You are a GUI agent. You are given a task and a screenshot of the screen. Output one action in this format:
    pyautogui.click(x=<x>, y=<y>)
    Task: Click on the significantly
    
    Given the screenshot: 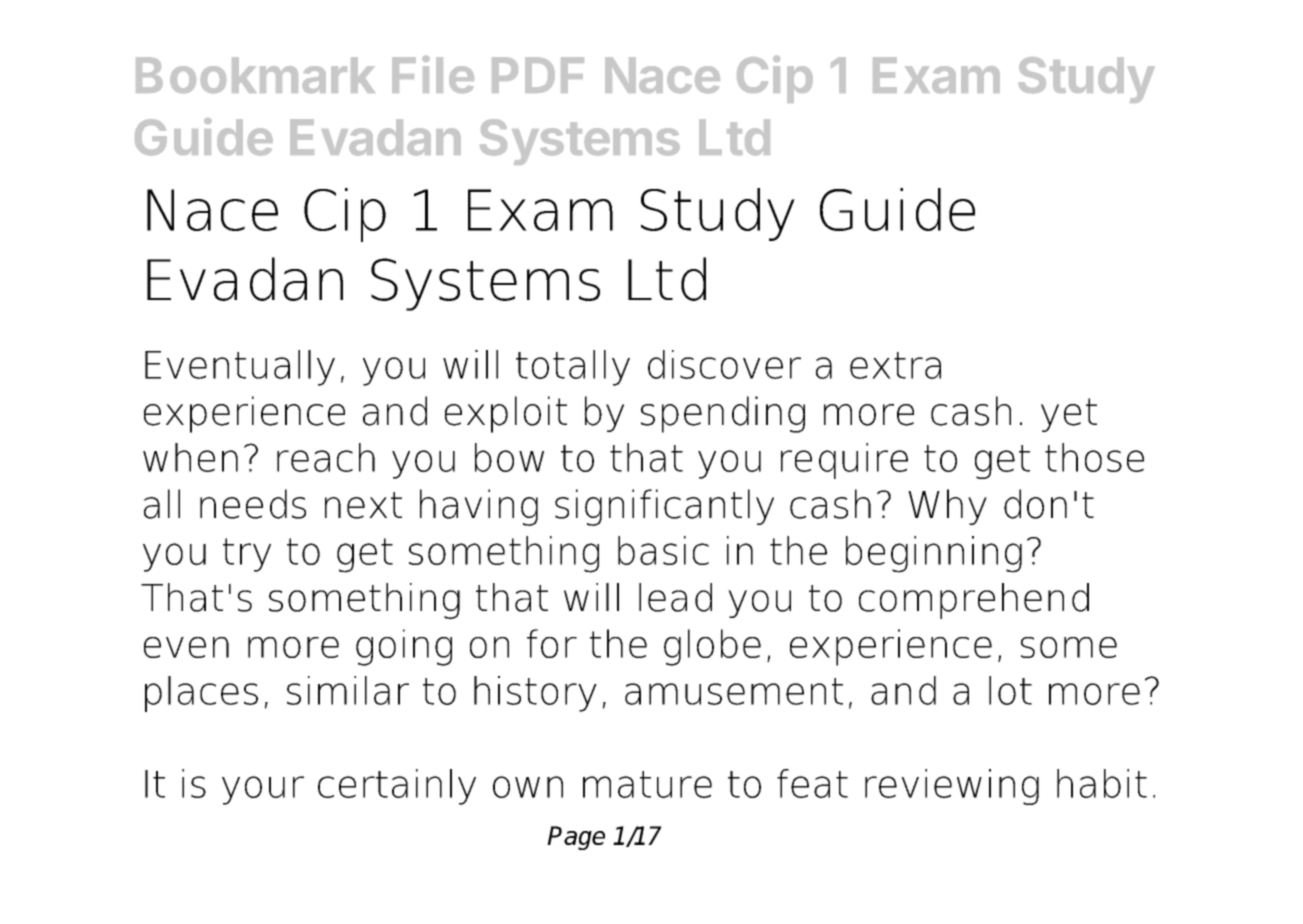 What is the action you would take?
    pyautogui.click(x=664, y=507)
